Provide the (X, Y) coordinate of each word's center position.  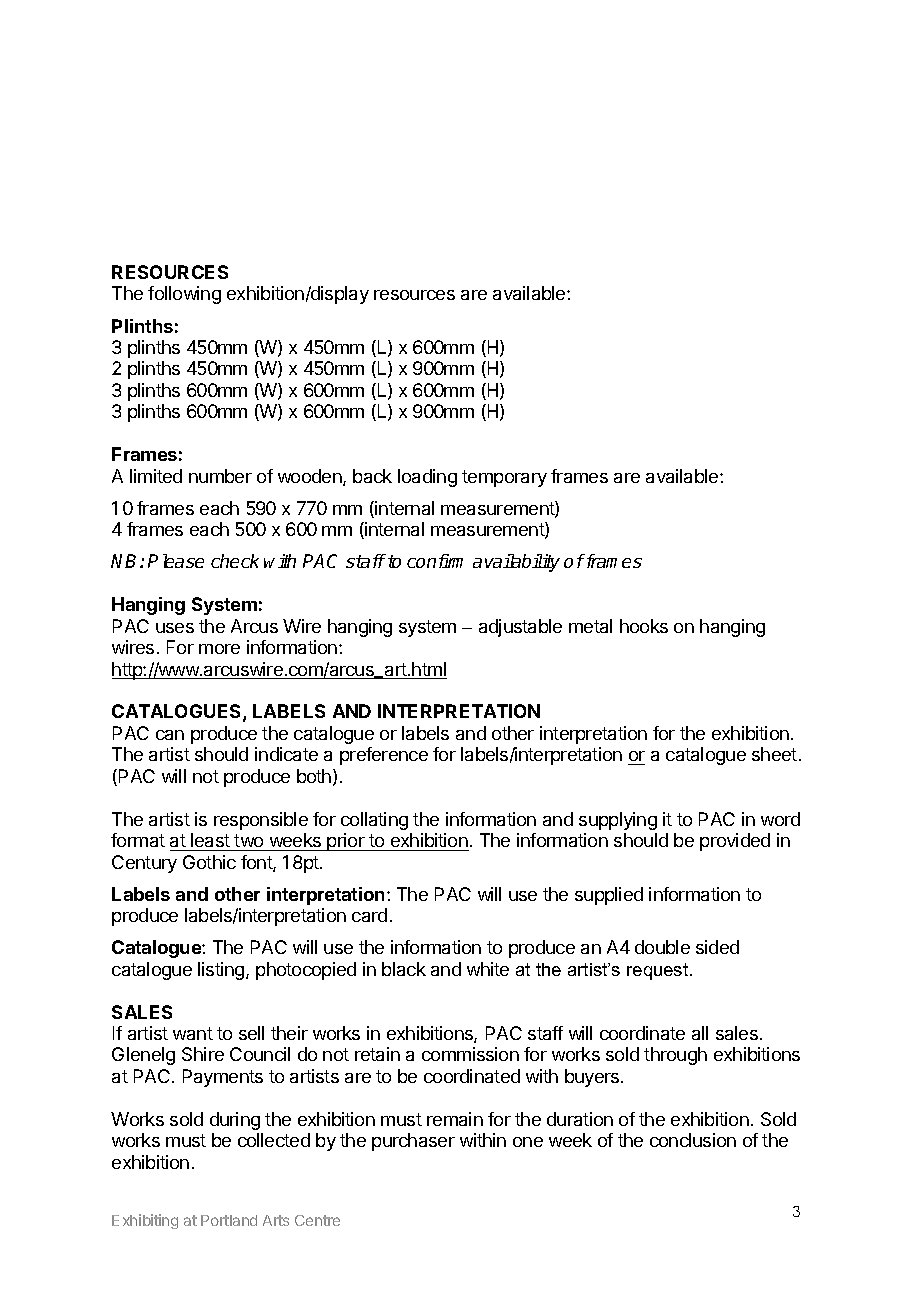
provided (735, 842)
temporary (504, 478)
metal (590, 626)
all (700, 1033)
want (193, 1033)
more (219, 649)
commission (470, 1054)
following (184, 295)
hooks (644, 626)
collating (374, 821)
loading (427, 478)
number (220, 476)
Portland (229, 1220)
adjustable (520, 628)
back (372, 476)
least (210, 840)
